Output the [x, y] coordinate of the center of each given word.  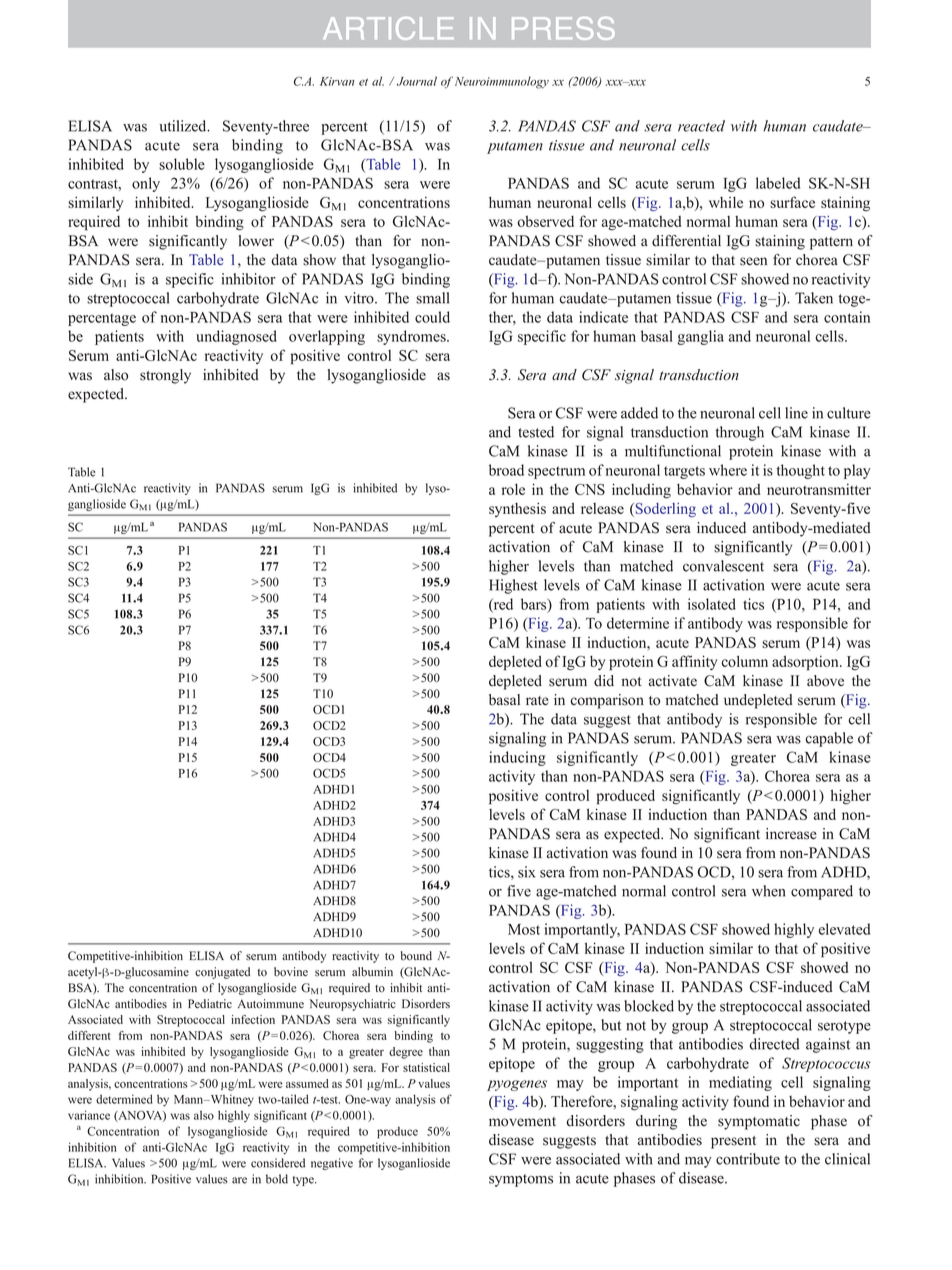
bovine [291, 972]
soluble [182, 164]
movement [522, 1122]
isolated [712, 604]
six [526, 872]
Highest [513, 586]
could [432, 317]
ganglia [700, 337]
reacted [701, 126]
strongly [165, 376]
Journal [417, 81]
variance [89, 1115]
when [768, 891]
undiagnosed [236, 337]
